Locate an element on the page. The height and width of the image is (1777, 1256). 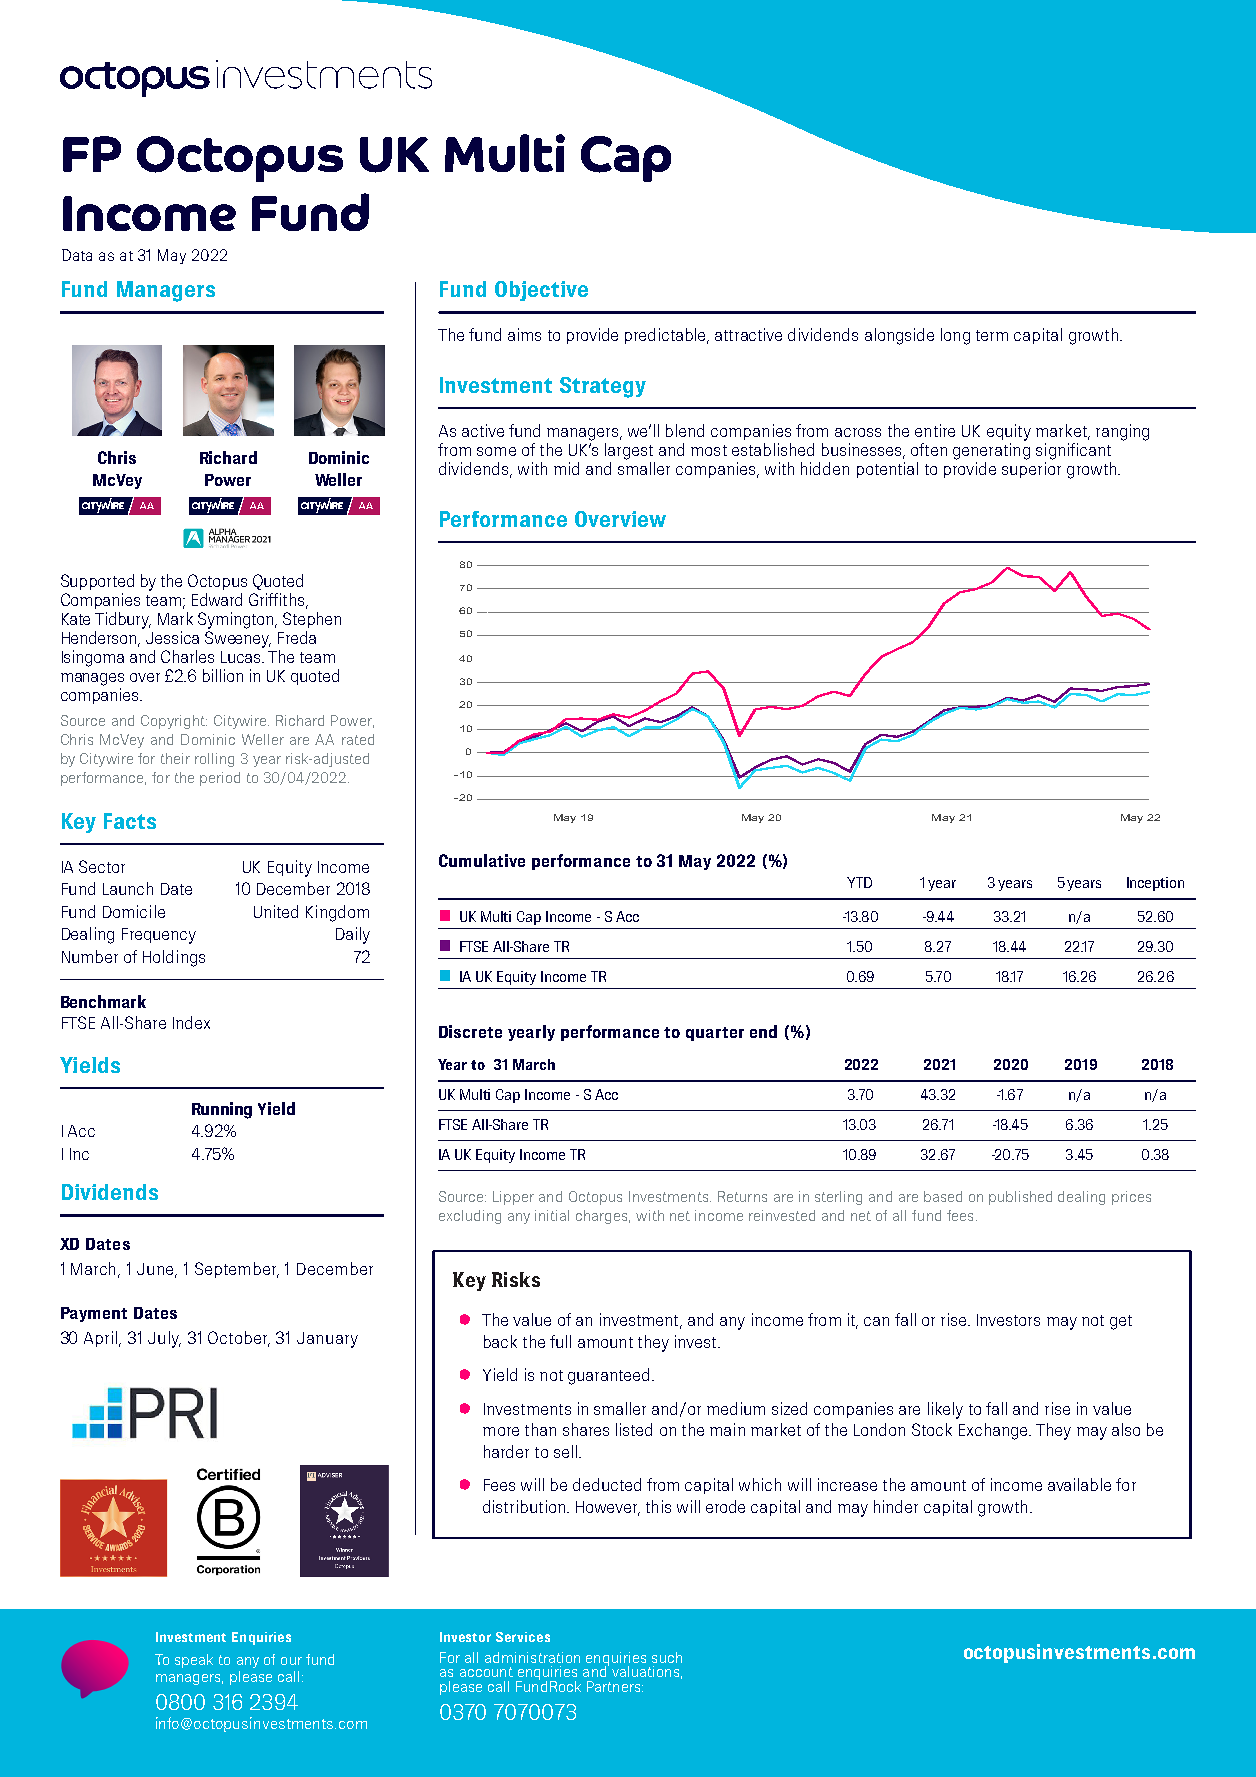
Objective is located at coordinates (541, 291).
